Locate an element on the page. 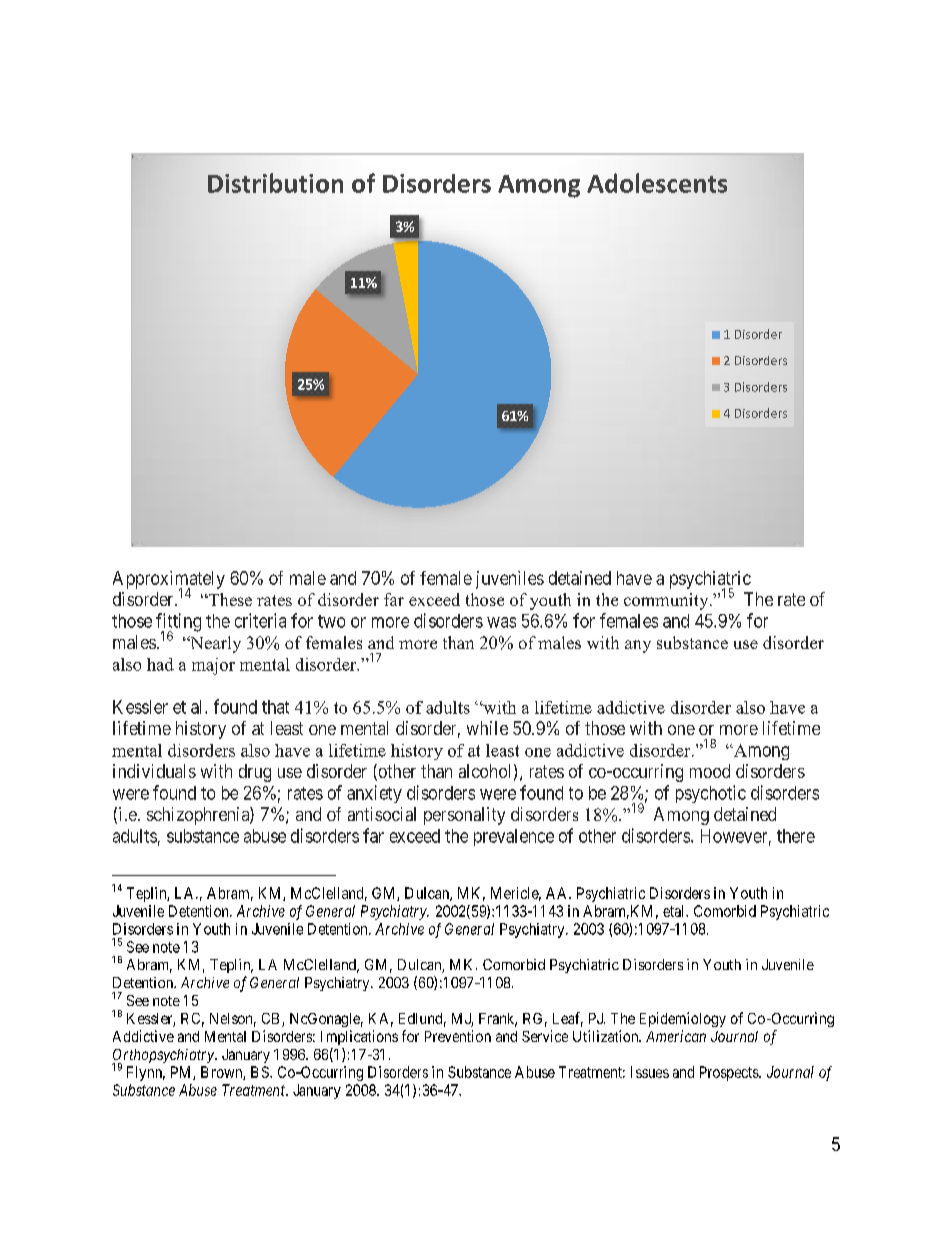 This page has height=1233, width=952. American is located at coordinates (676, 1036).
